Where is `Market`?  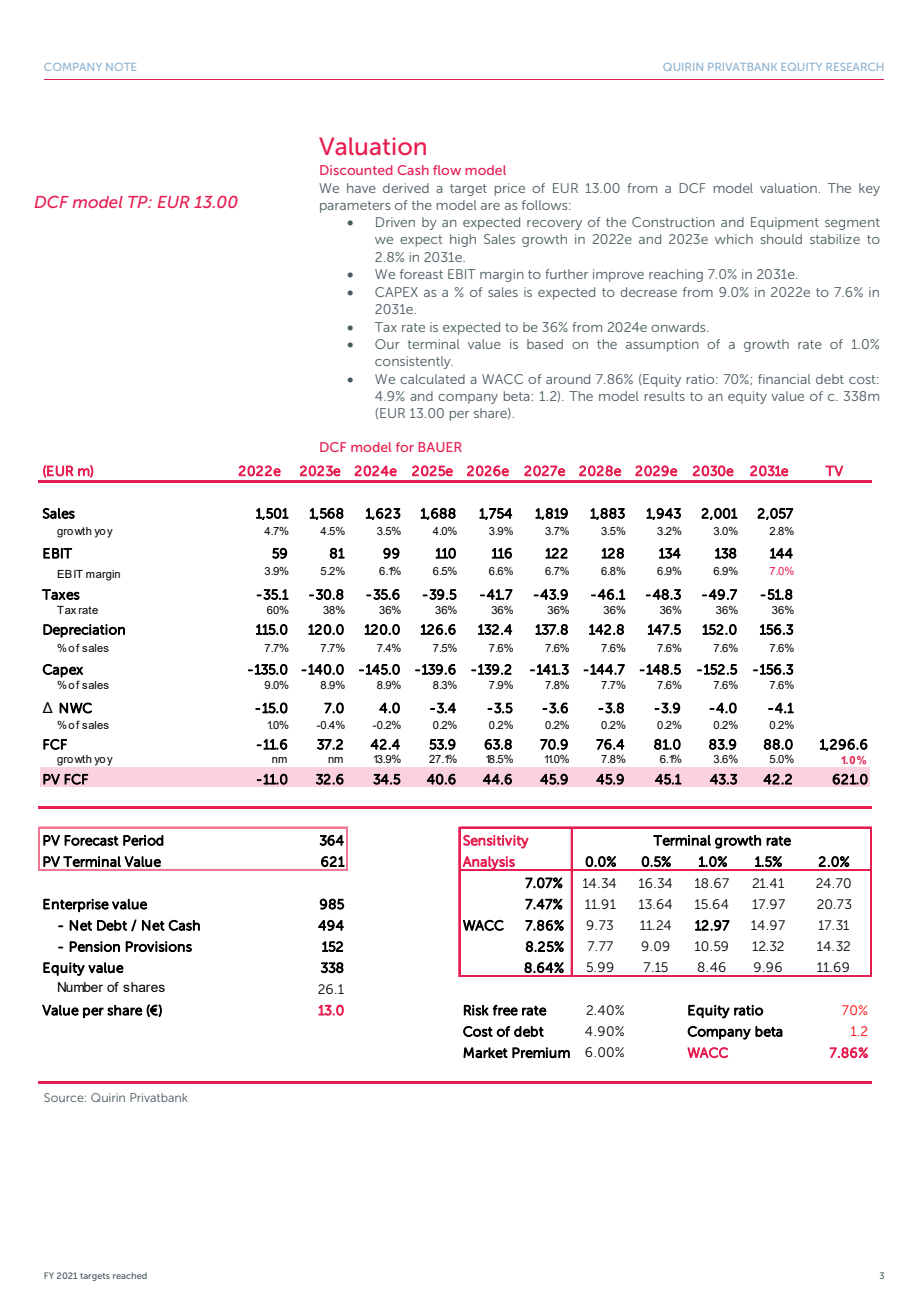 Market is located at coordinates (485, 1052).
